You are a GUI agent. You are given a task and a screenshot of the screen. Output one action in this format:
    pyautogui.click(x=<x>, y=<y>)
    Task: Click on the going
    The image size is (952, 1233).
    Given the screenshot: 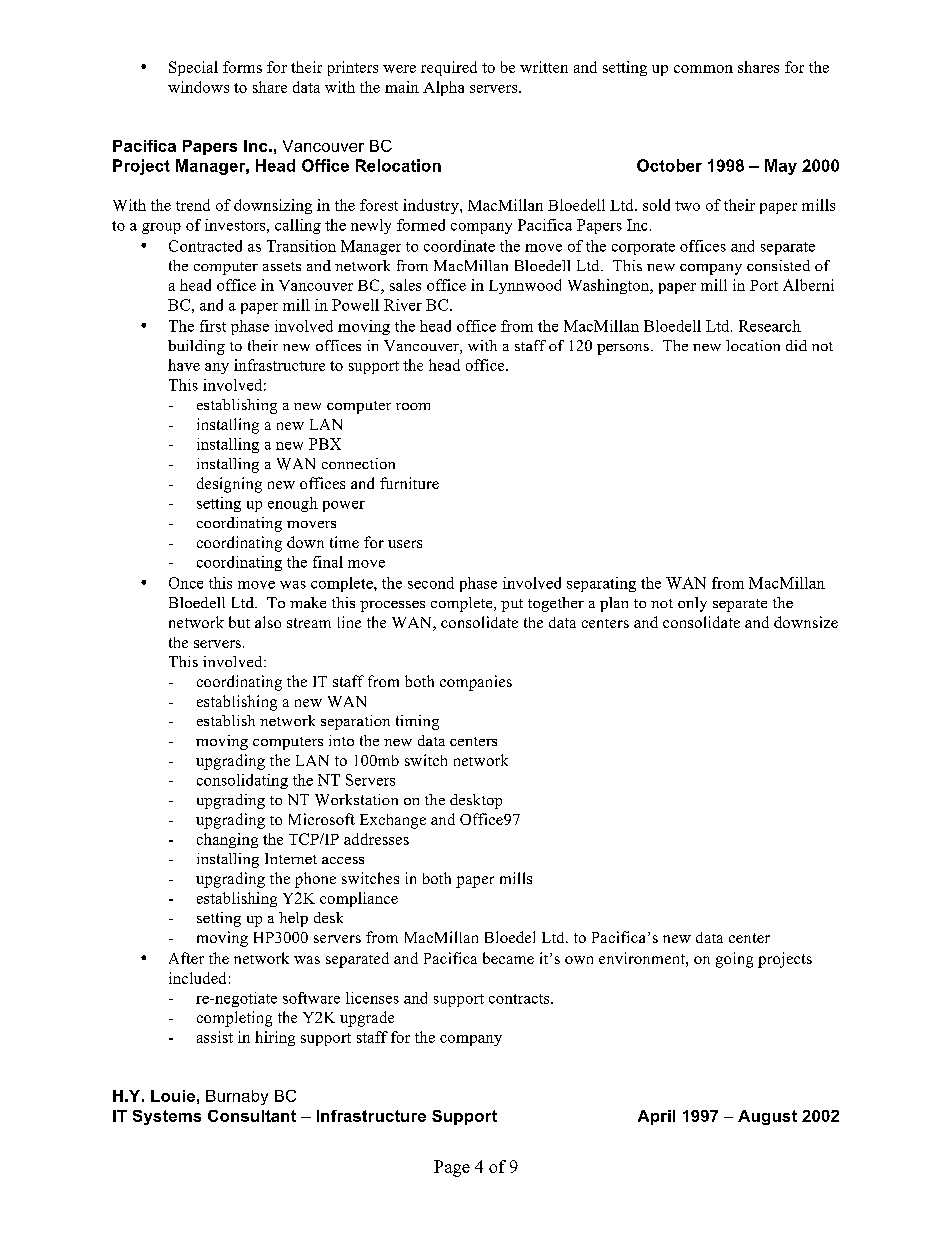 What is the action you would take?
    pyautogui.click(x=734, y=960)
